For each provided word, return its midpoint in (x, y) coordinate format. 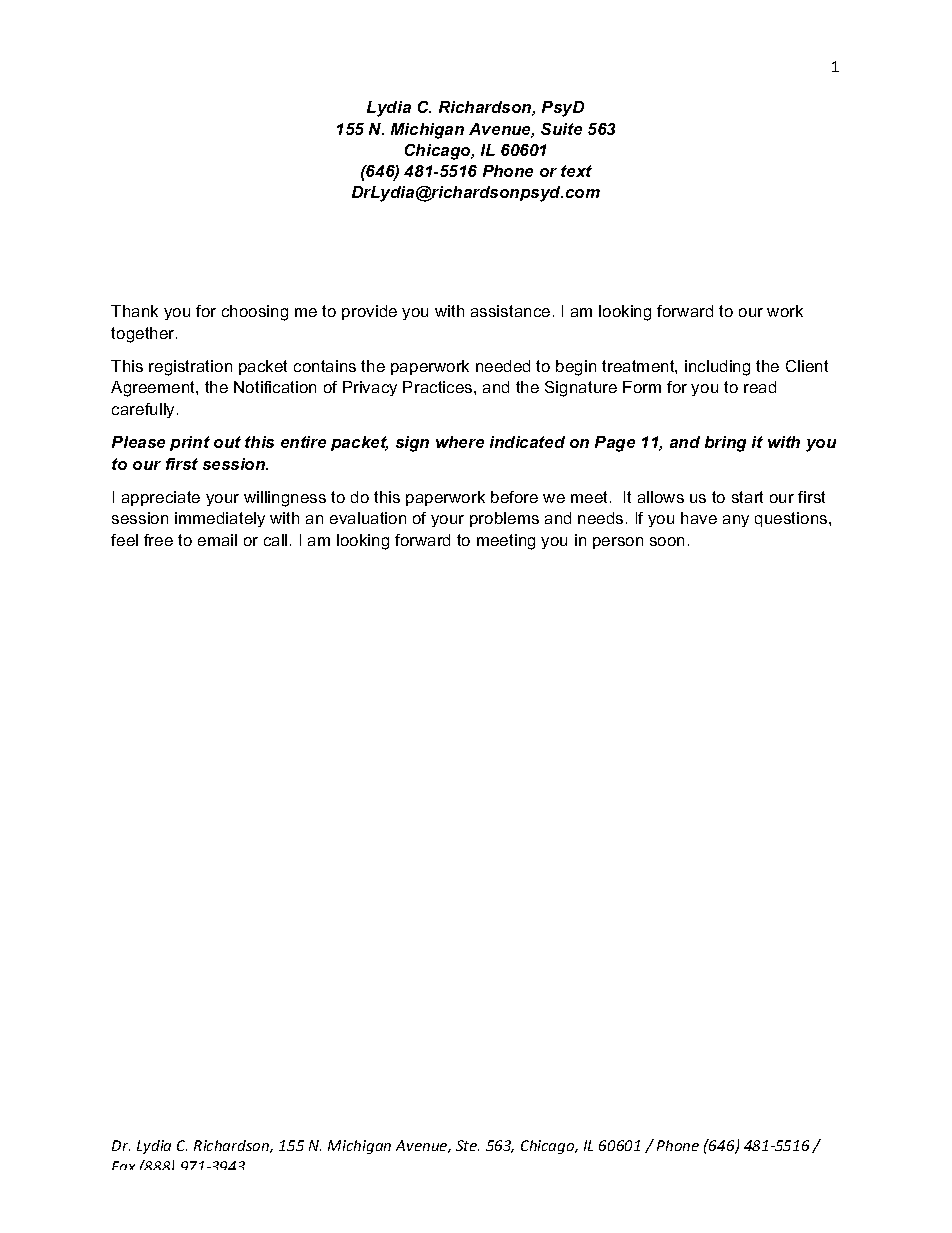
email (217, 540)
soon (667, 541)
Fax (123, 1165)
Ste (467, 1145)
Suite (561, 129)
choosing (255, 313)
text (576, 171)
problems (504, 519)
